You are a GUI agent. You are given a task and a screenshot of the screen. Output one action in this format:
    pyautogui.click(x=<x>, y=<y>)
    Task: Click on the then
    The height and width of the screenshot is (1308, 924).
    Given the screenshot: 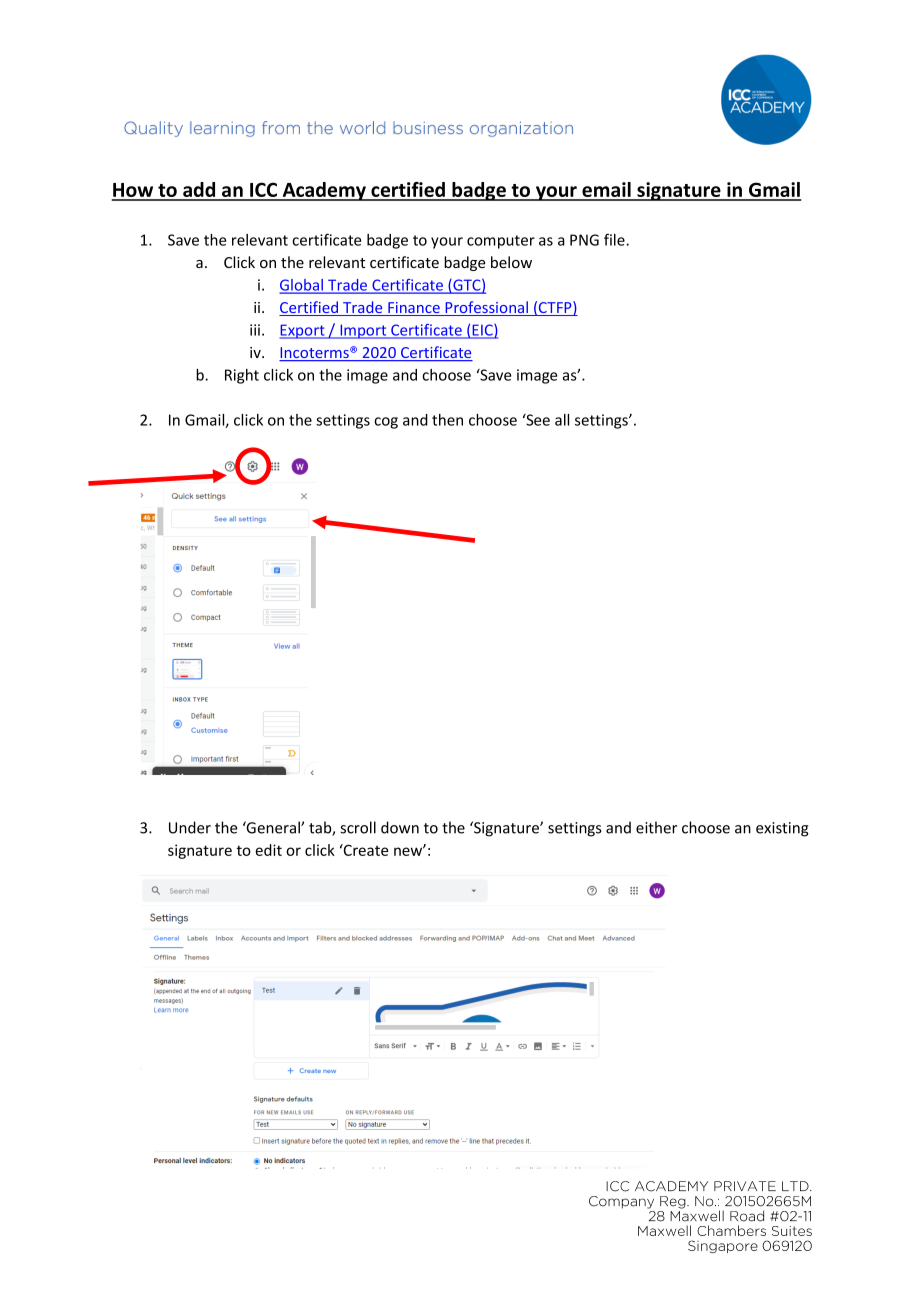 What is the action you would take?
    pyautogui.click(x=447, y=420)
